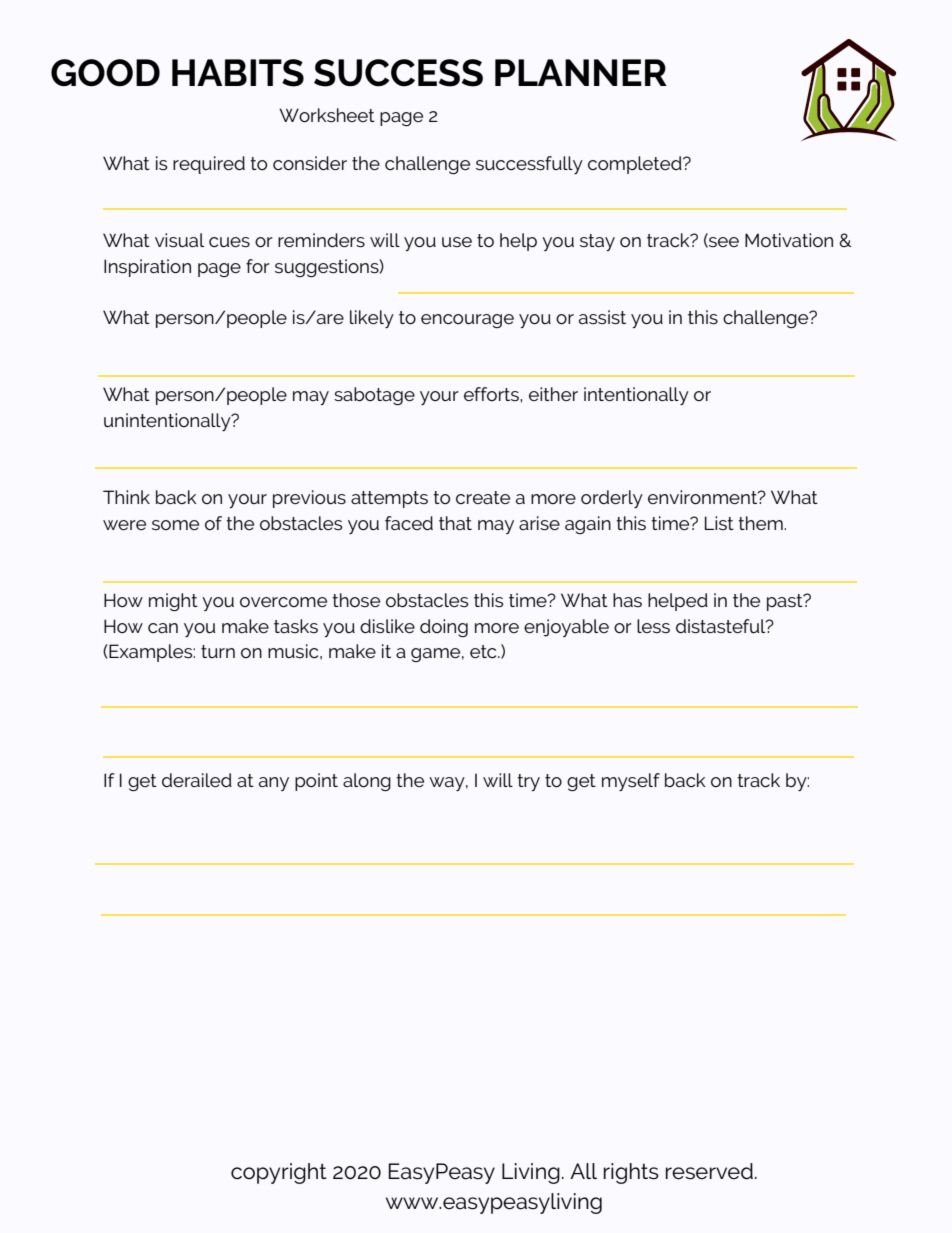 The image size is (952, 1233). Describe the element at coordinates (719, 523) in the page. I see `List` at that location.
